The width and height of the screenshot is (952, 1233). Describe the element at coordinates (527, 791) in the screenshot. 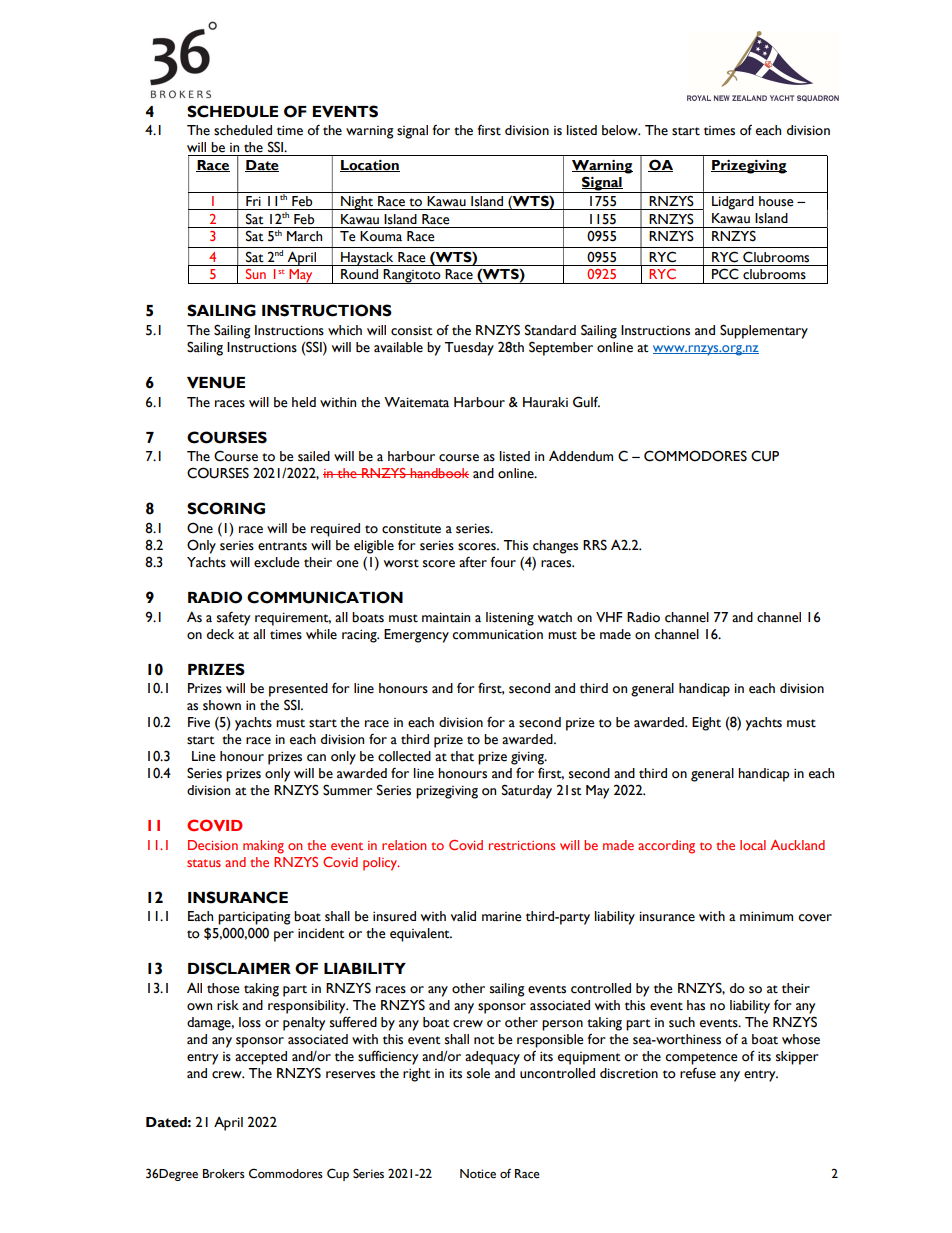

I see `Saturday` at that location.
